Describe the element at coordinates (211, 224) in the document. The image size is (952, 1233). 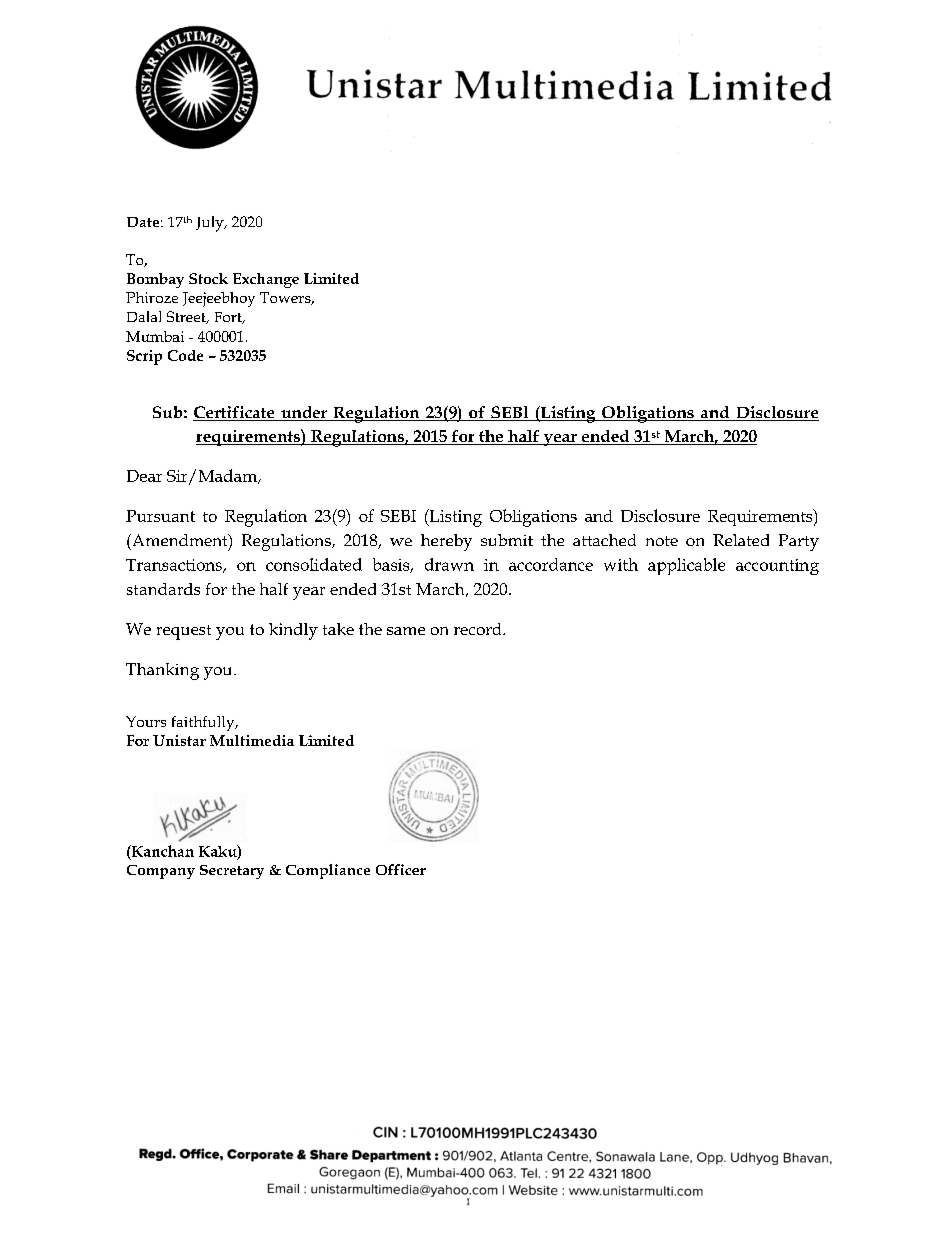
I see `July` at that location.
